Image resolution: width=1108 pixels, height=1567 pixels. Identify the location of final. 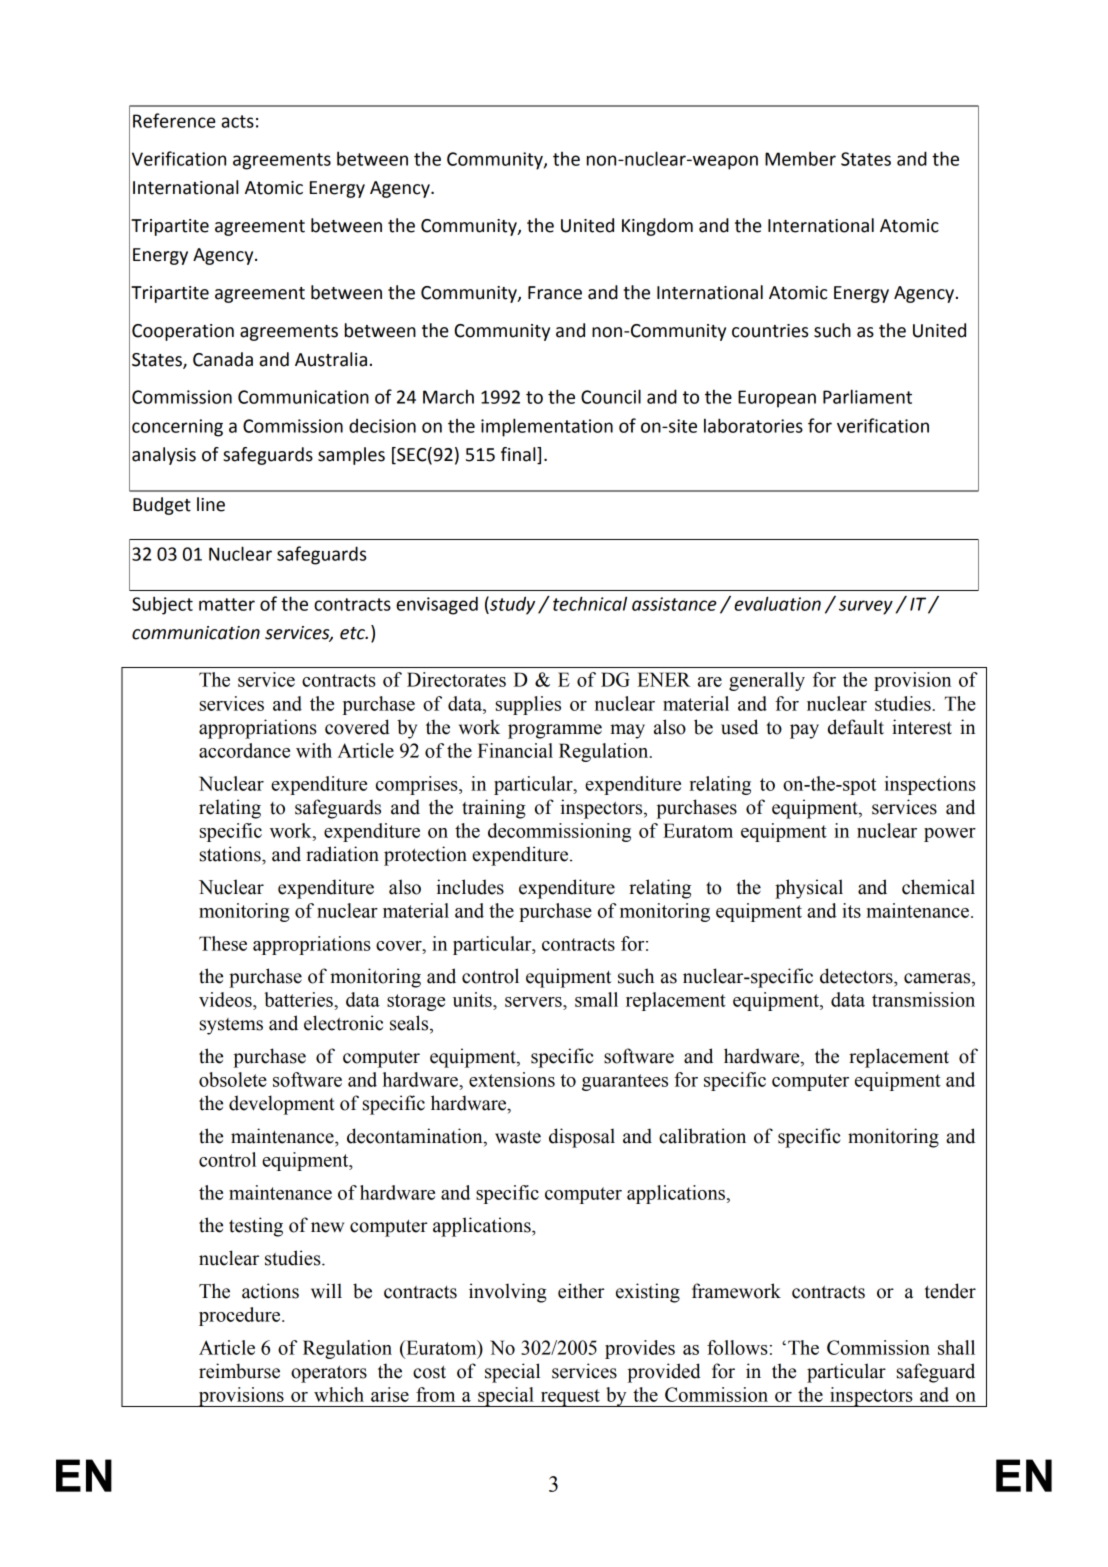
(519, 455).
